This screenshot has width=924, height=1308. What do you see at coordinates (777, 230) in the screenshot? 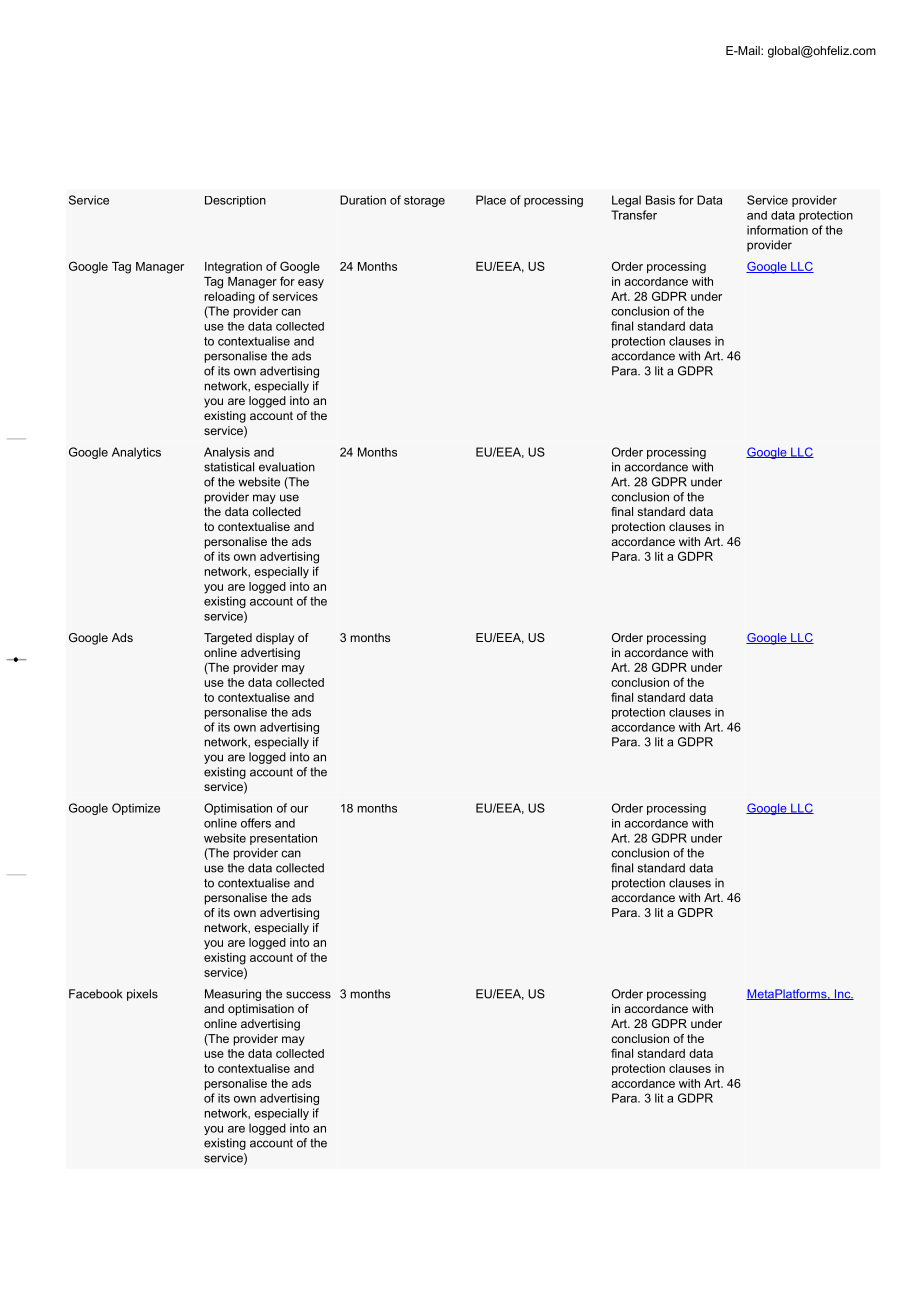
I see `information` at bounding box center [777, 230].
